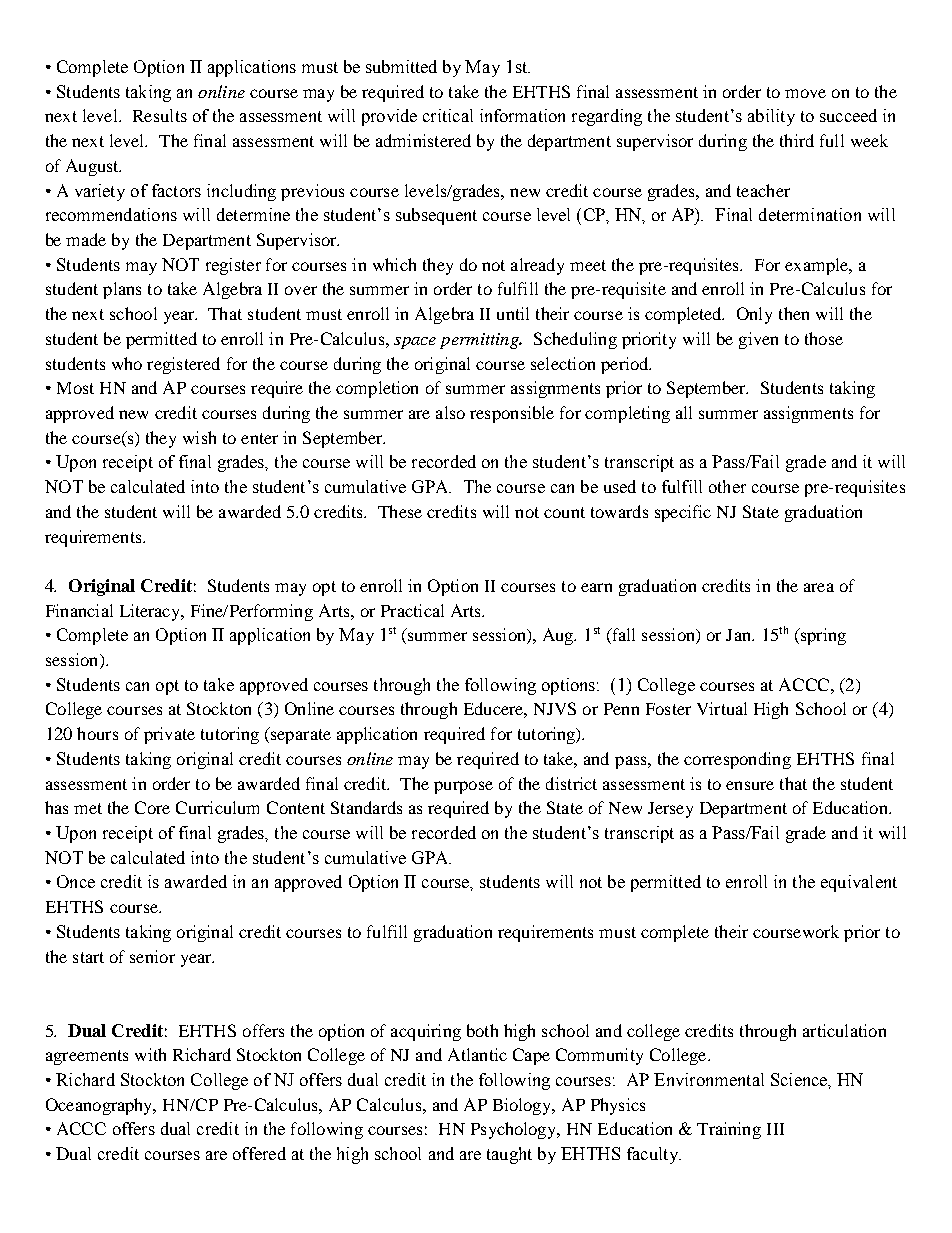 The height and width of the screenshot is (1233, 952). Describe the element at coordinates (771, 117) in the screenshot. I see `ability` at that location.
